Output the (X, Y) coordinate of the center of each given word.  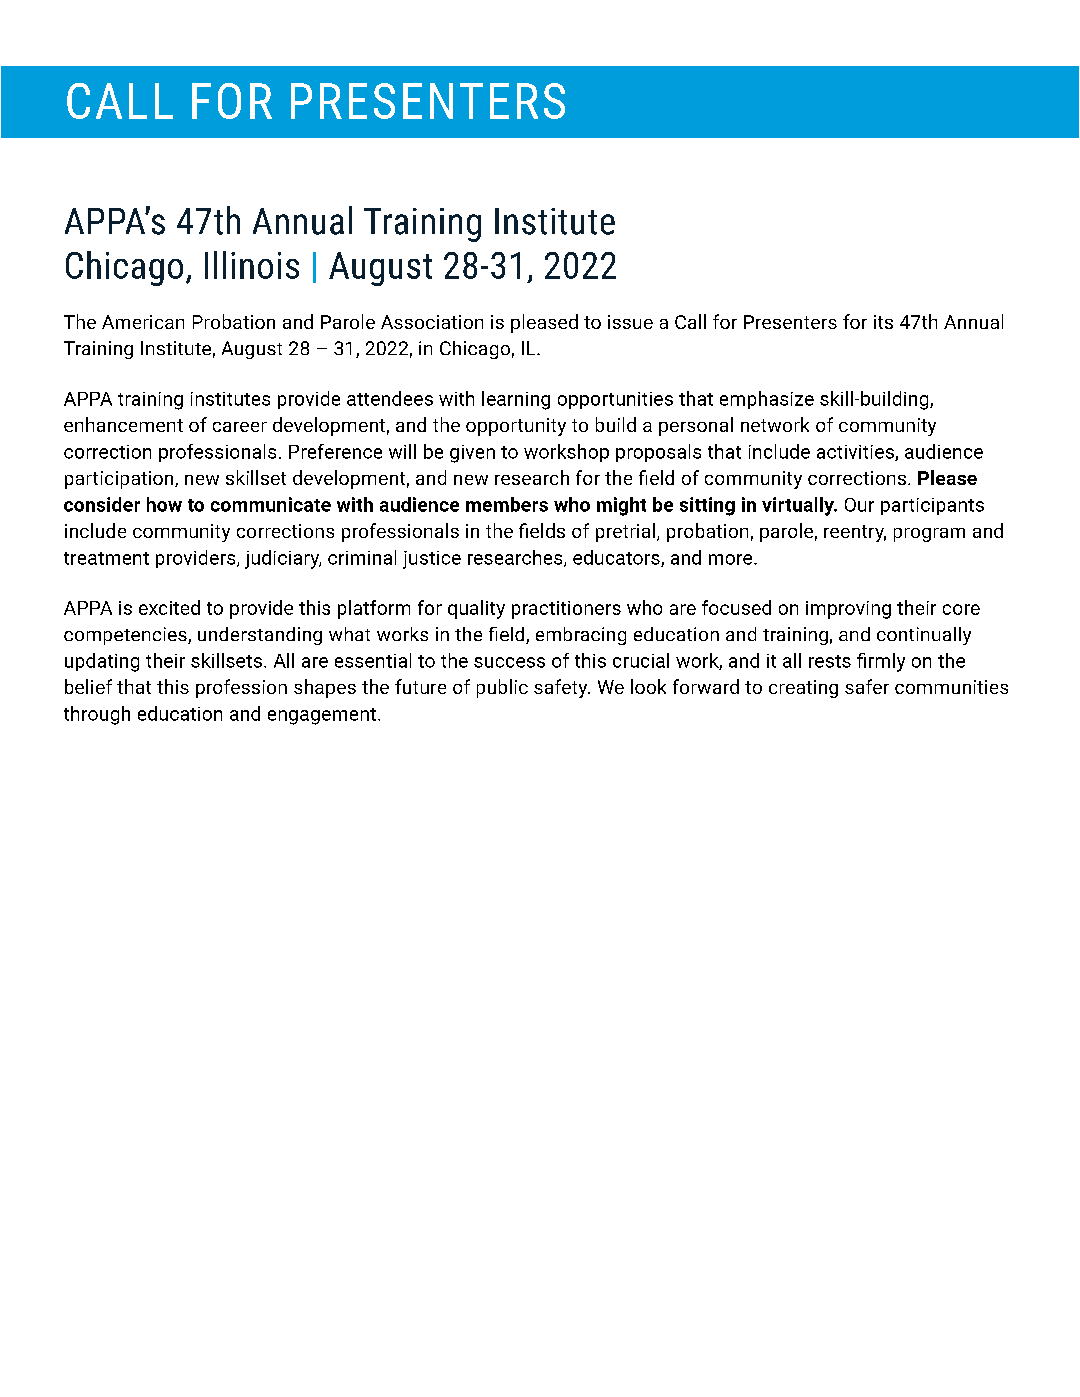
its (883, 322)
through (97, 715)
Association (432, 322)
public (502, 688)
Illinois (252, 265)
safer (867, 686)
